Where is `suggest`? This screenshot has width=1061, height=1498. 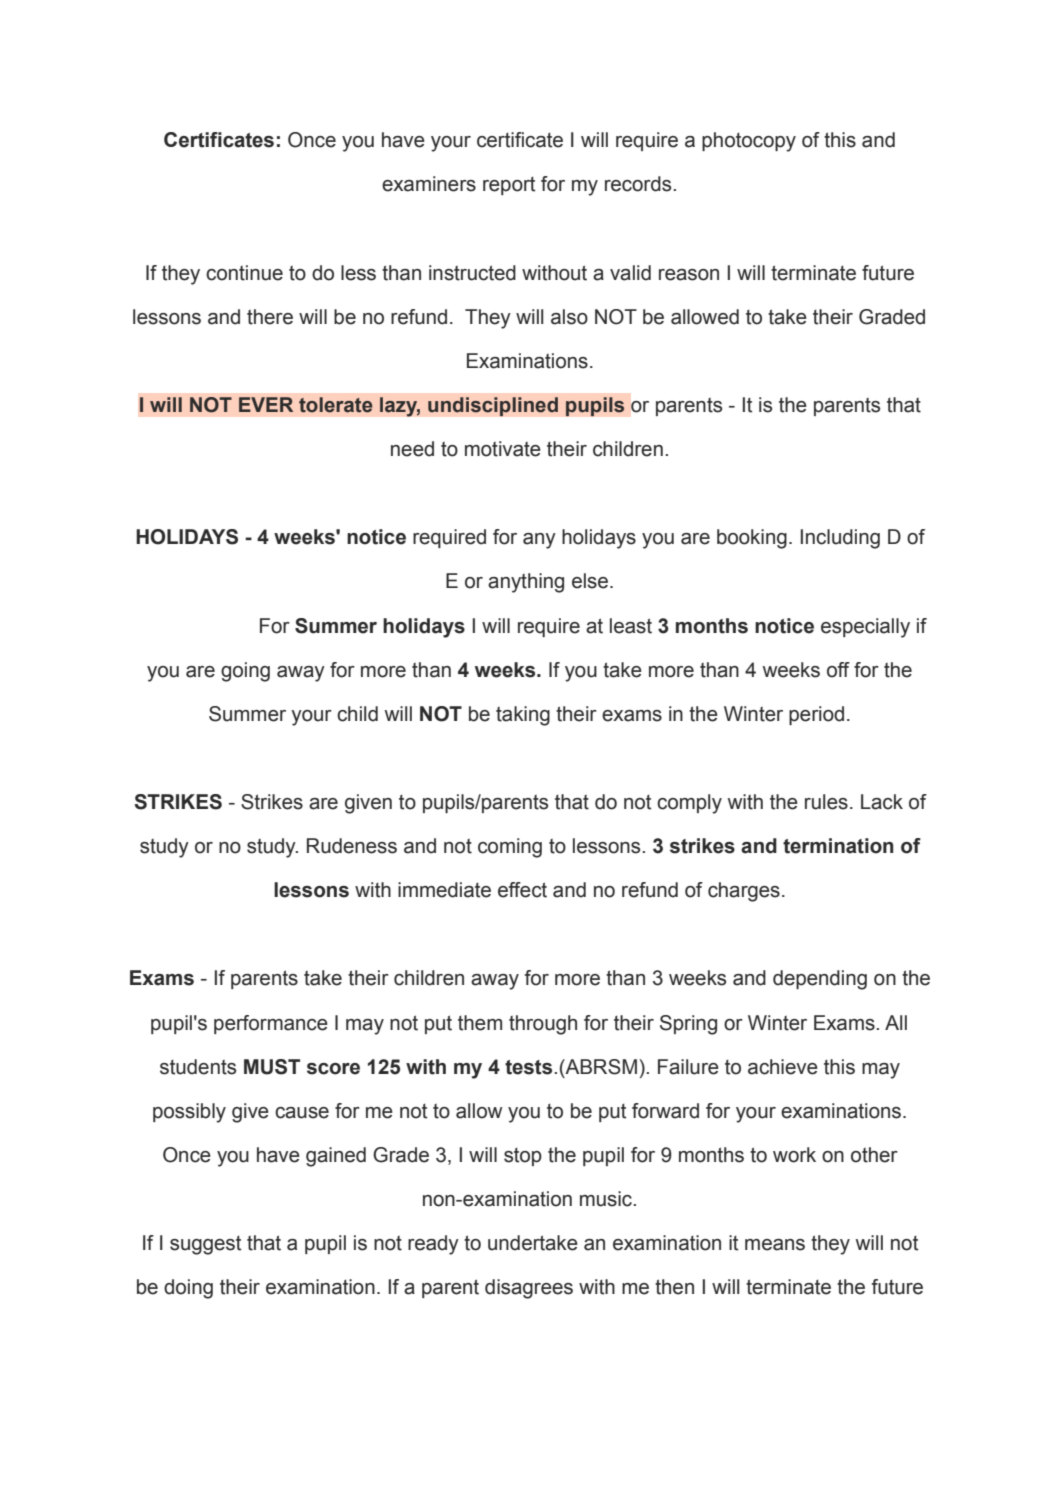 suggest is located at coordinates (205, 1245).
